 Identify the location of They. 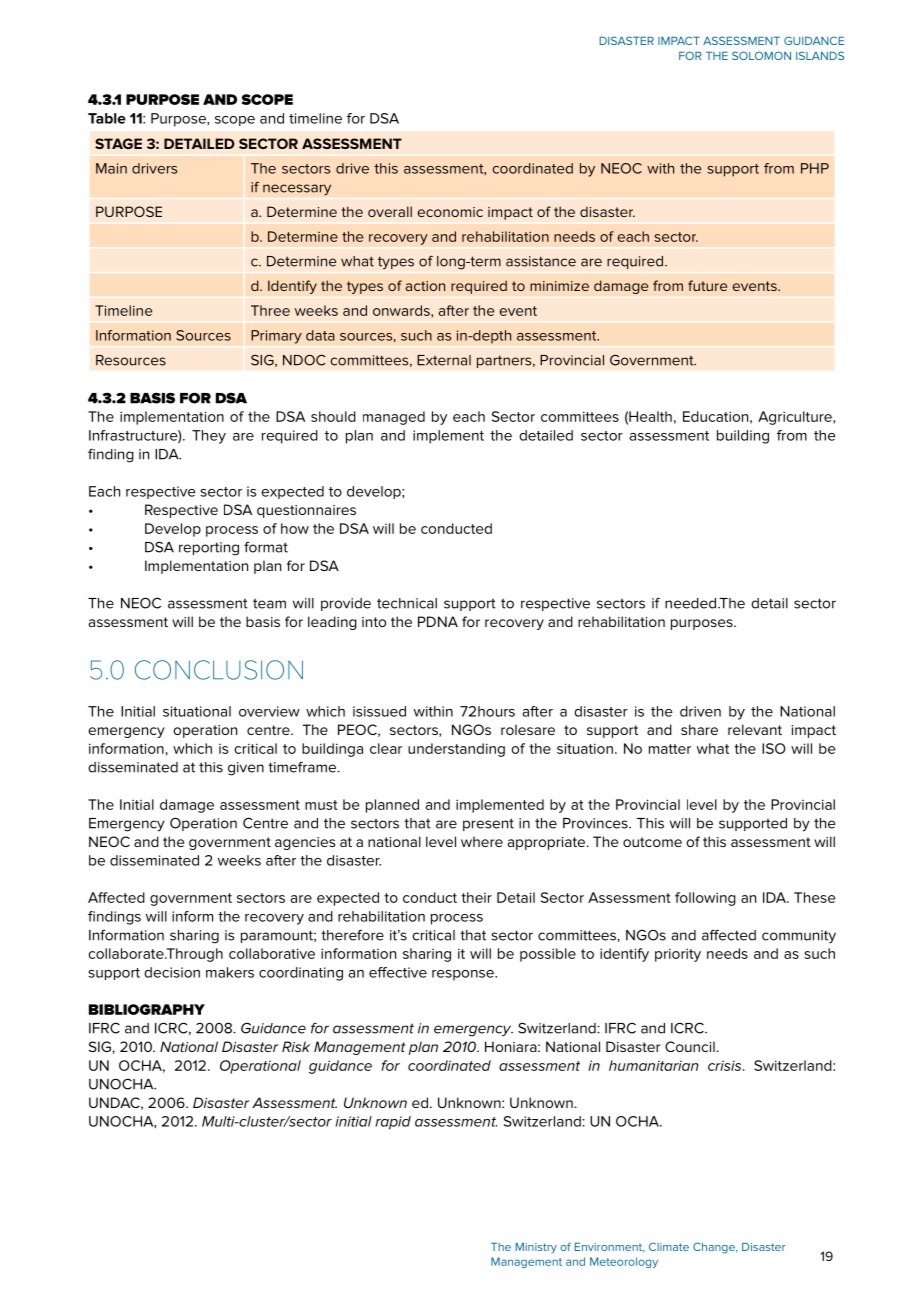
(209, 437).
